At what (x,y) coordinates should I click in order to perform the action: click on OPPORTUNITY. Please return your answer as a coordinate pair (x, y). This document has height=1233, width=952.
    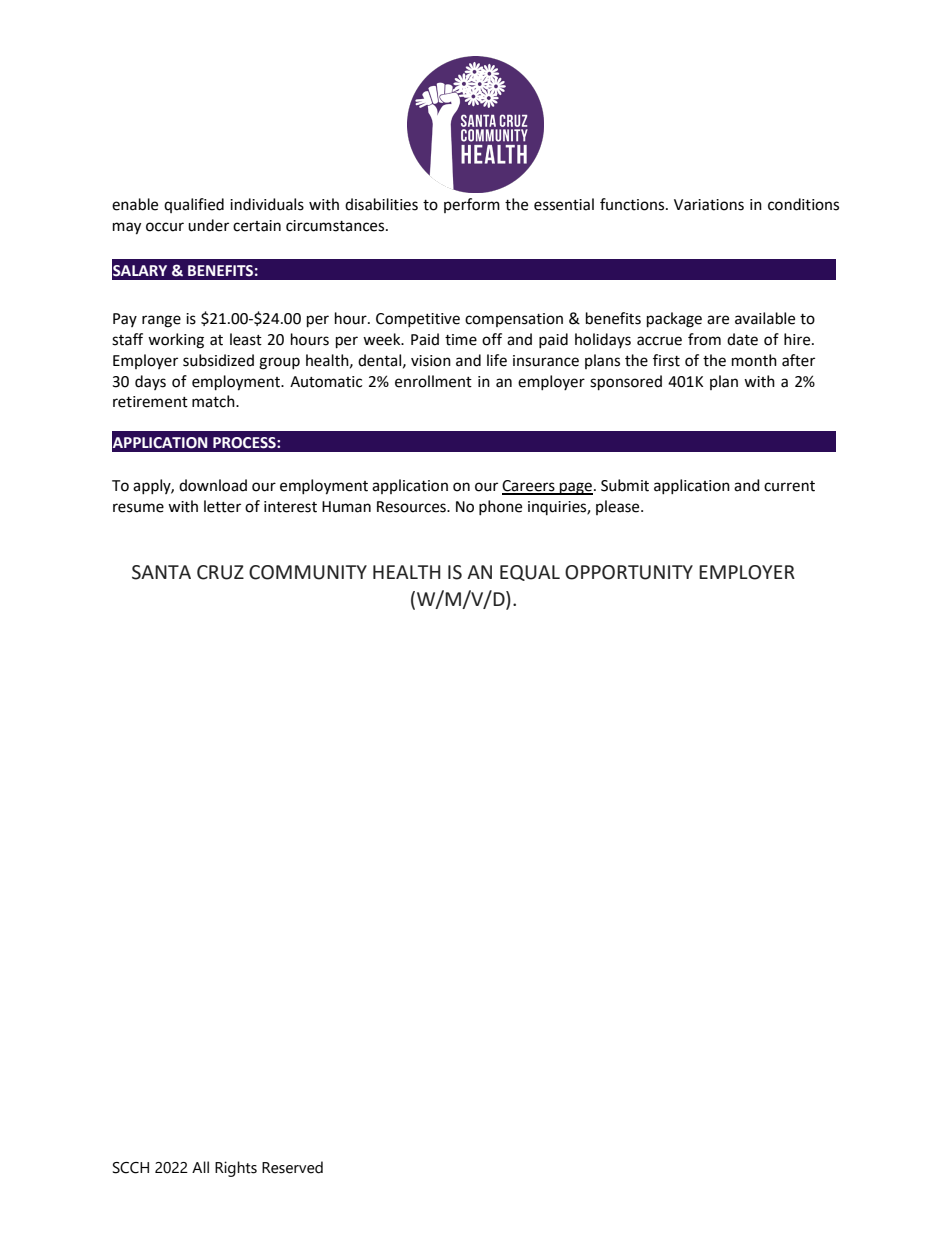
    Looking at the image, I should click on (629, 572).
